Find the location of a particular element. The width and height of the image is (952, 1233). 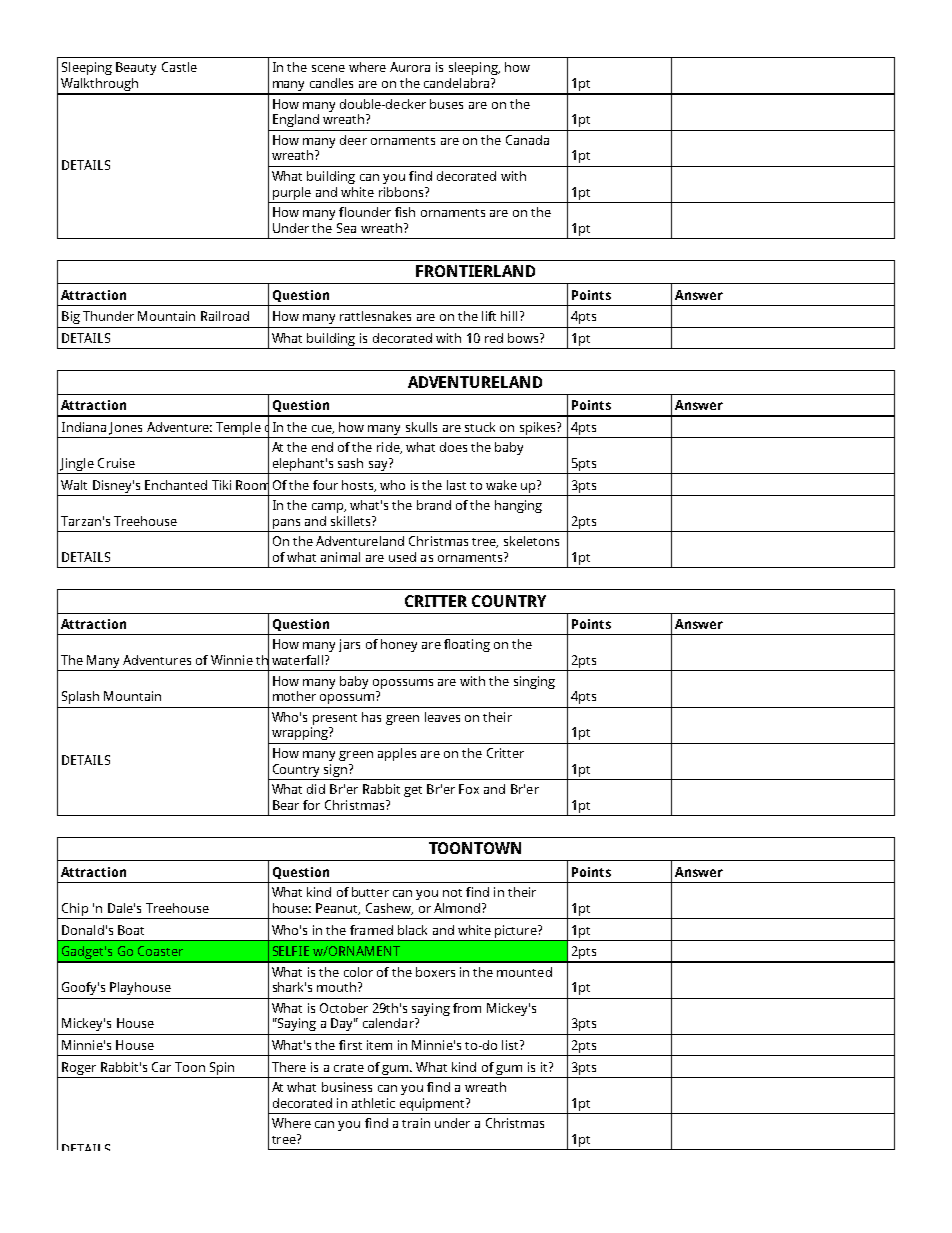

stuck is located at coordinates (480, 427).
